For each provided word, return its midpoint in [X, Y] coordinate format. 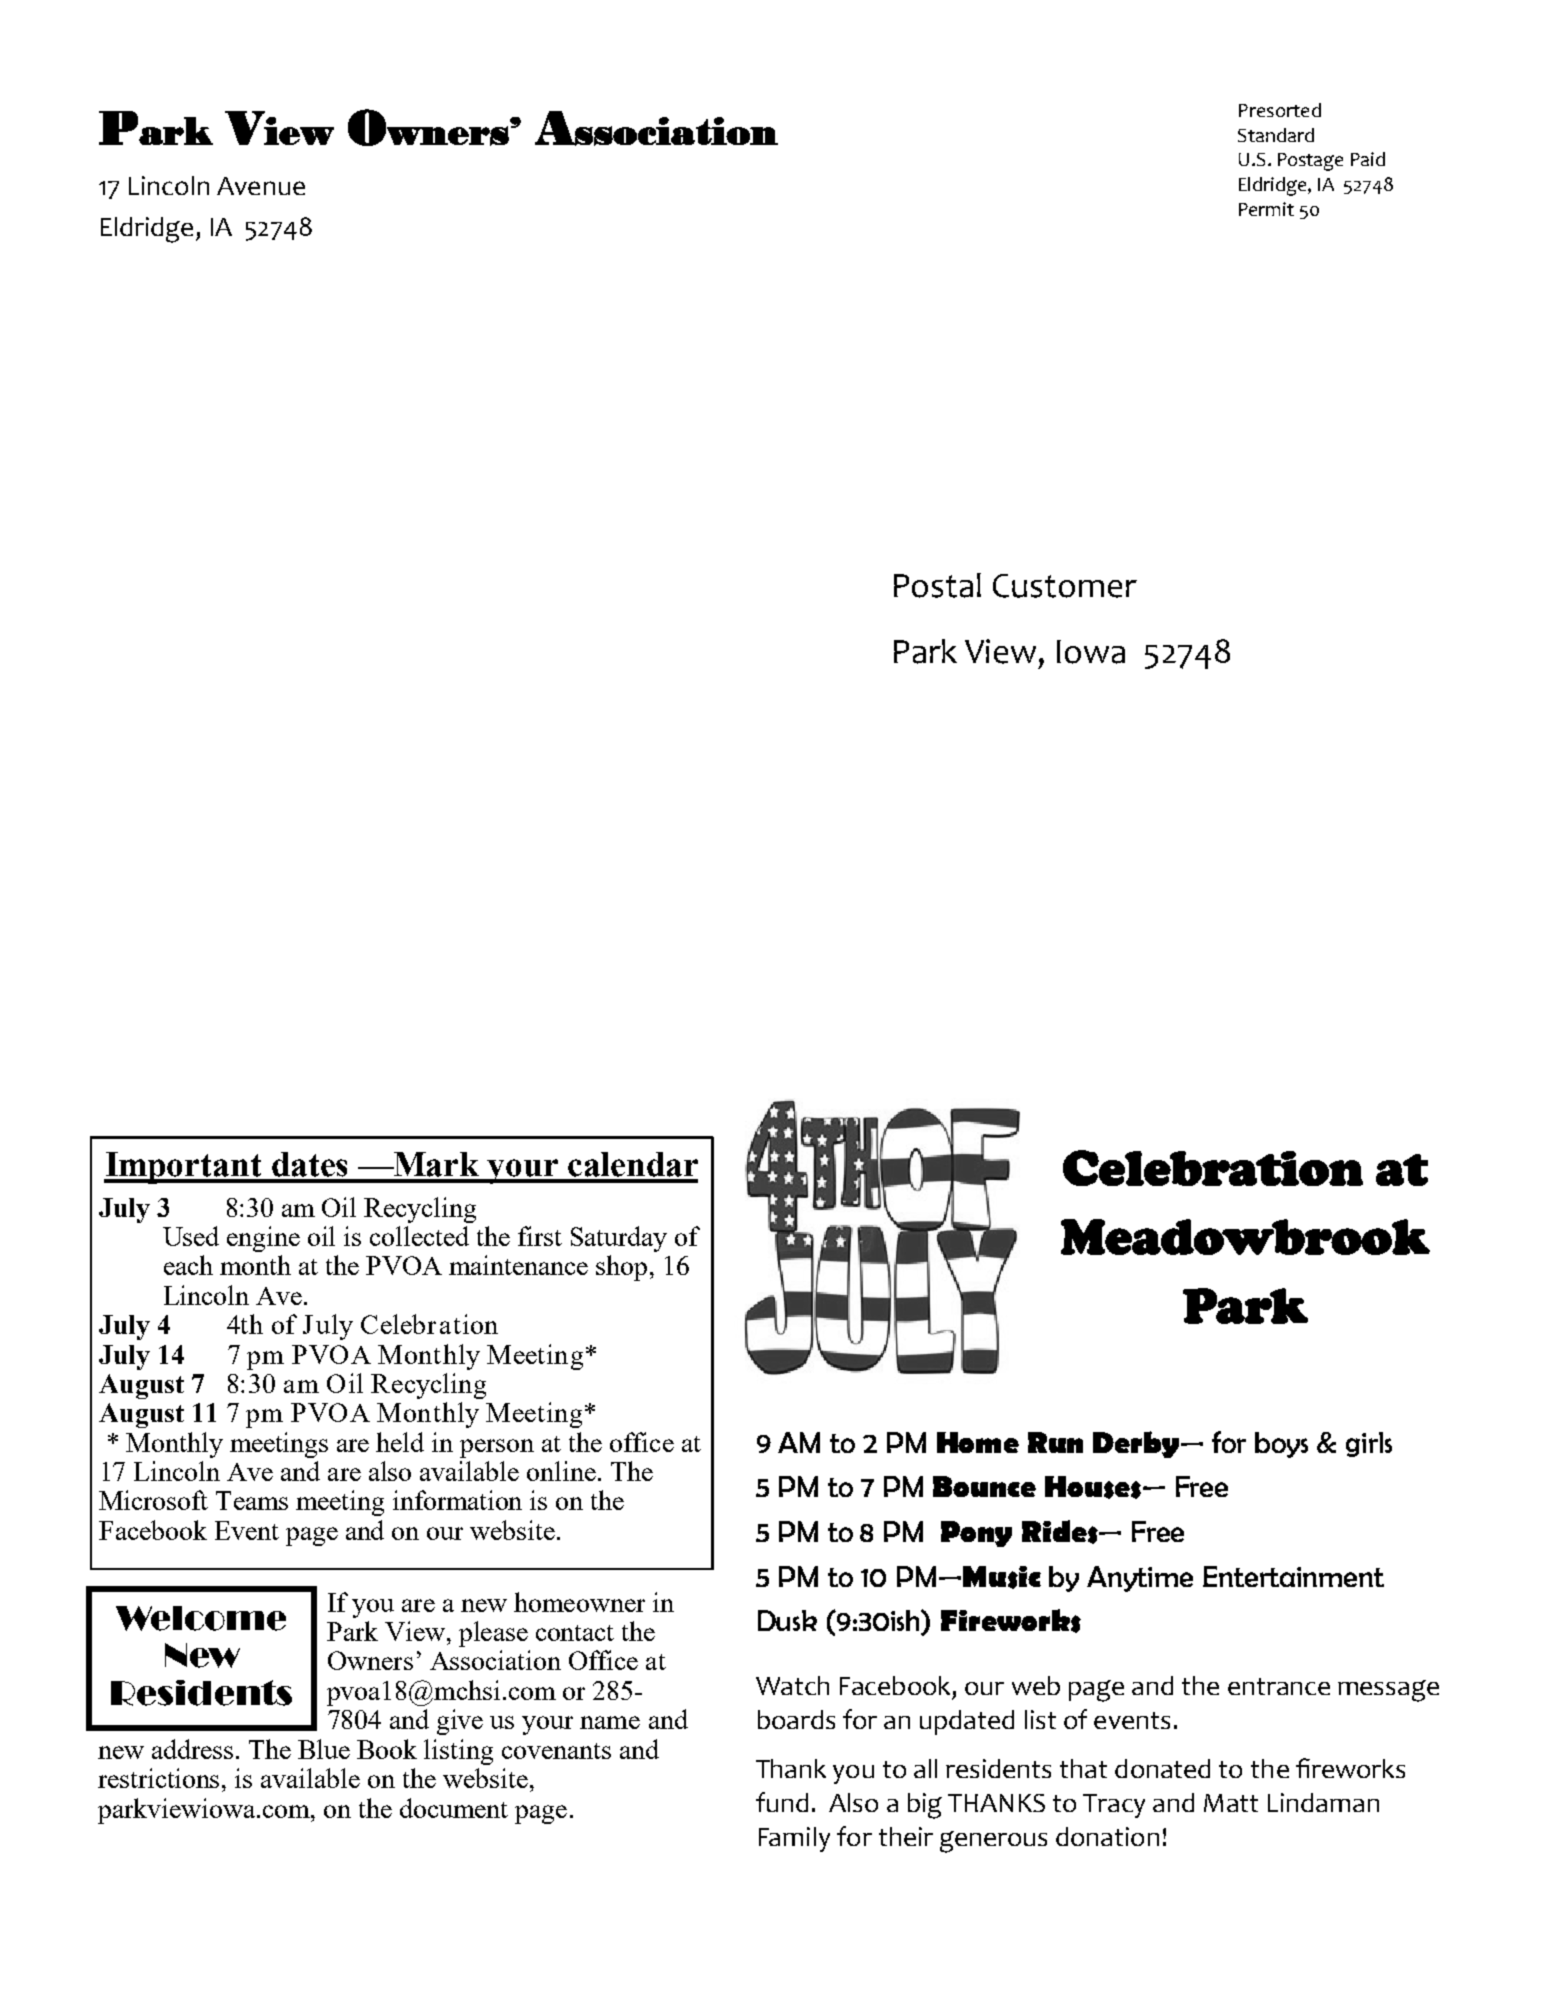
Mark [435, 1164]
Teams [252, 1500]
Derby [1137, 1444]
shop [621, 1268]
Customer [1065, 586]
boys [1281, 1445]
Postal [937, 585]
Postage [1310, 162]
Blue [324, 1749]
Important [184, 1168]
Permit [1266, 209]
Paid [1368, 159]
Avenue [261, 186]
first [540, 1236]
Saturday [619, 1239]
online [561, 1471]
